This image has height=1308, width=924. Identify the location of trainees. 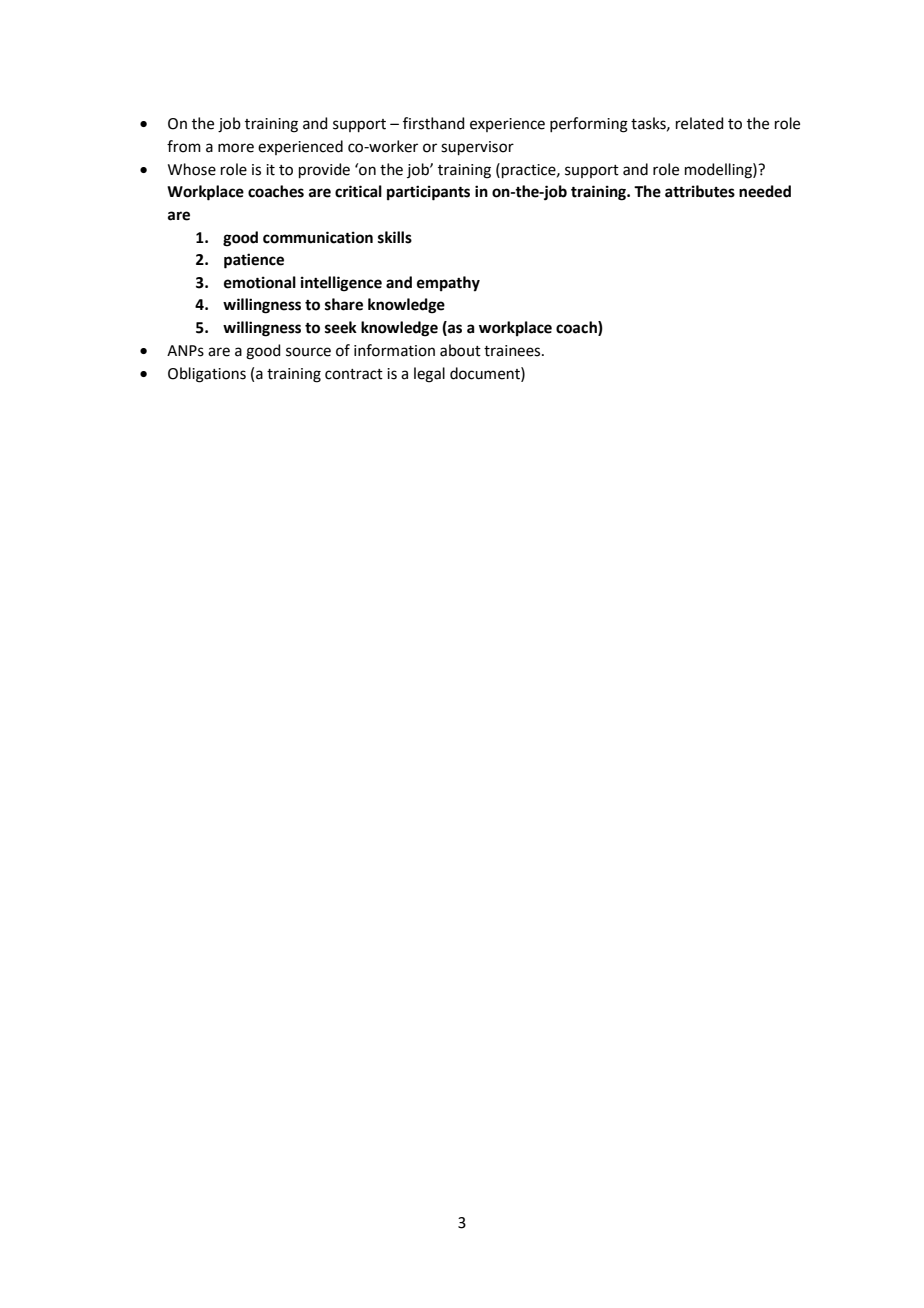
(513, 351).
